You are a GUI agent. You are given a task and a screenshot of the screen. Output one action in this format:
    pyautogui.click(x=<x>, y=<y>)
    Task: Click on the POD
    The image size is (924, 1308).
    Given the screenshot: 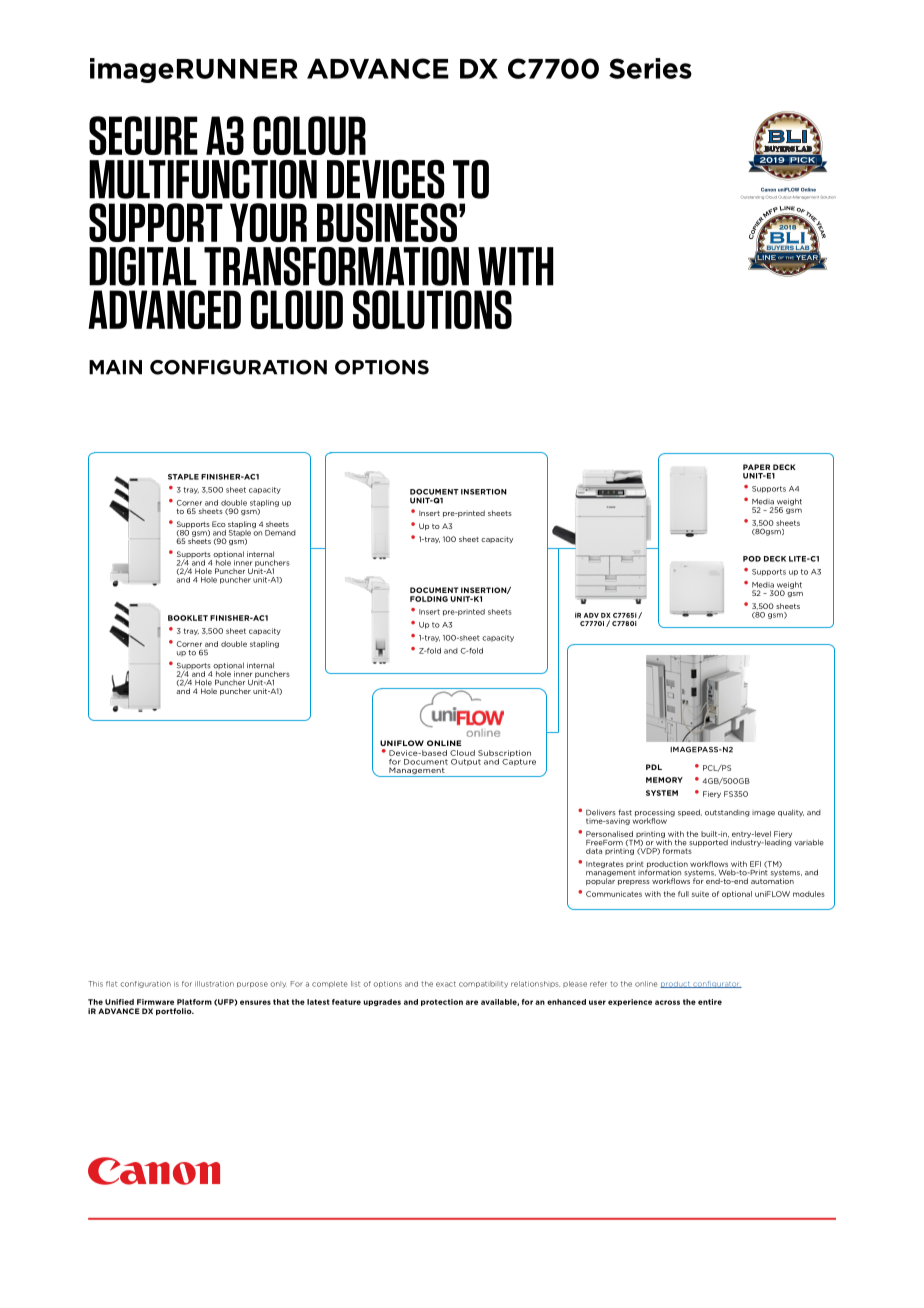 What is the action you would take?
    pyautogui.click(x=752, y=559)
